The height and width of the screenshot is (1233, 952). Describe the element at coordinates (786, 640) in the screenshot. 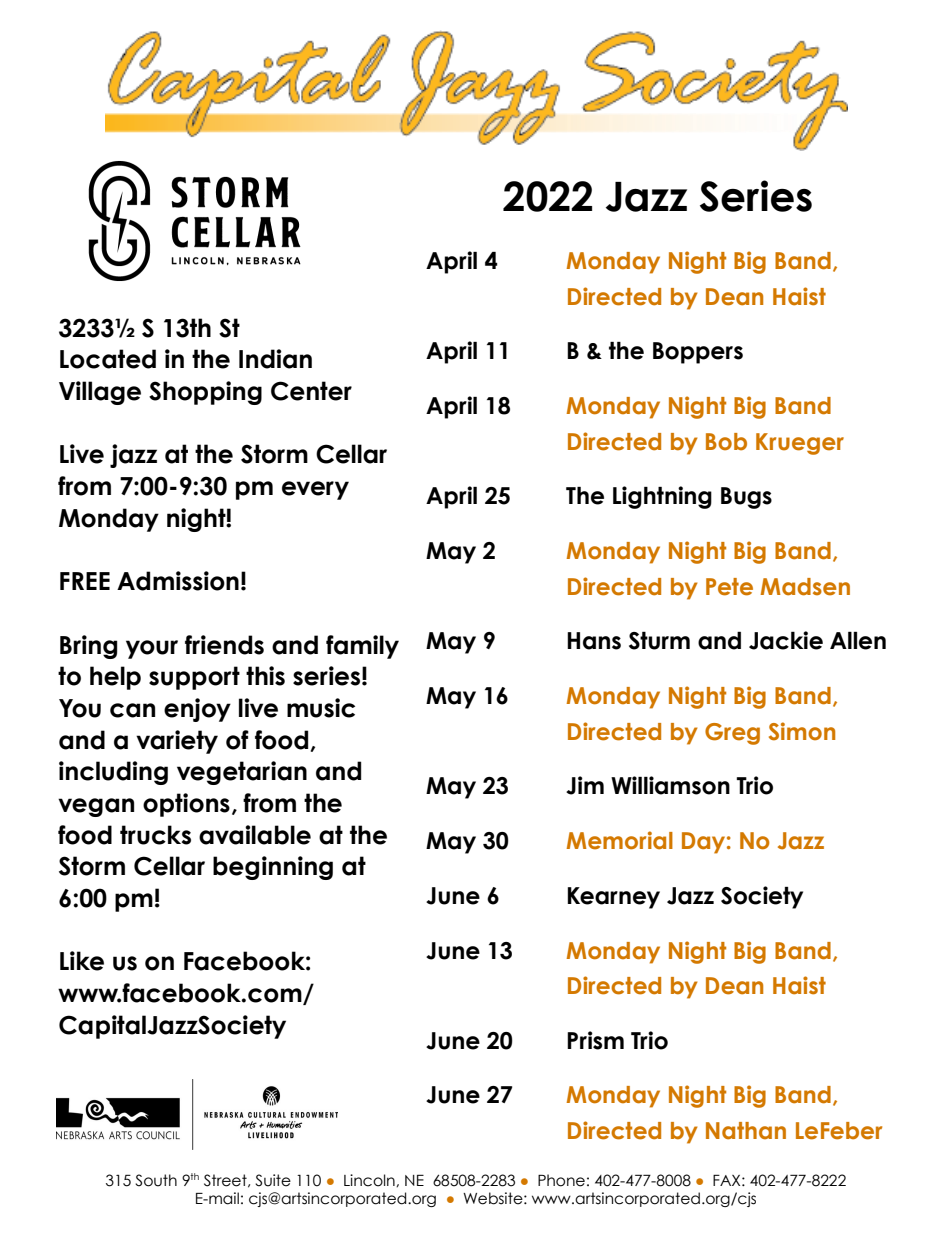

I see `Jackie` at that location.
